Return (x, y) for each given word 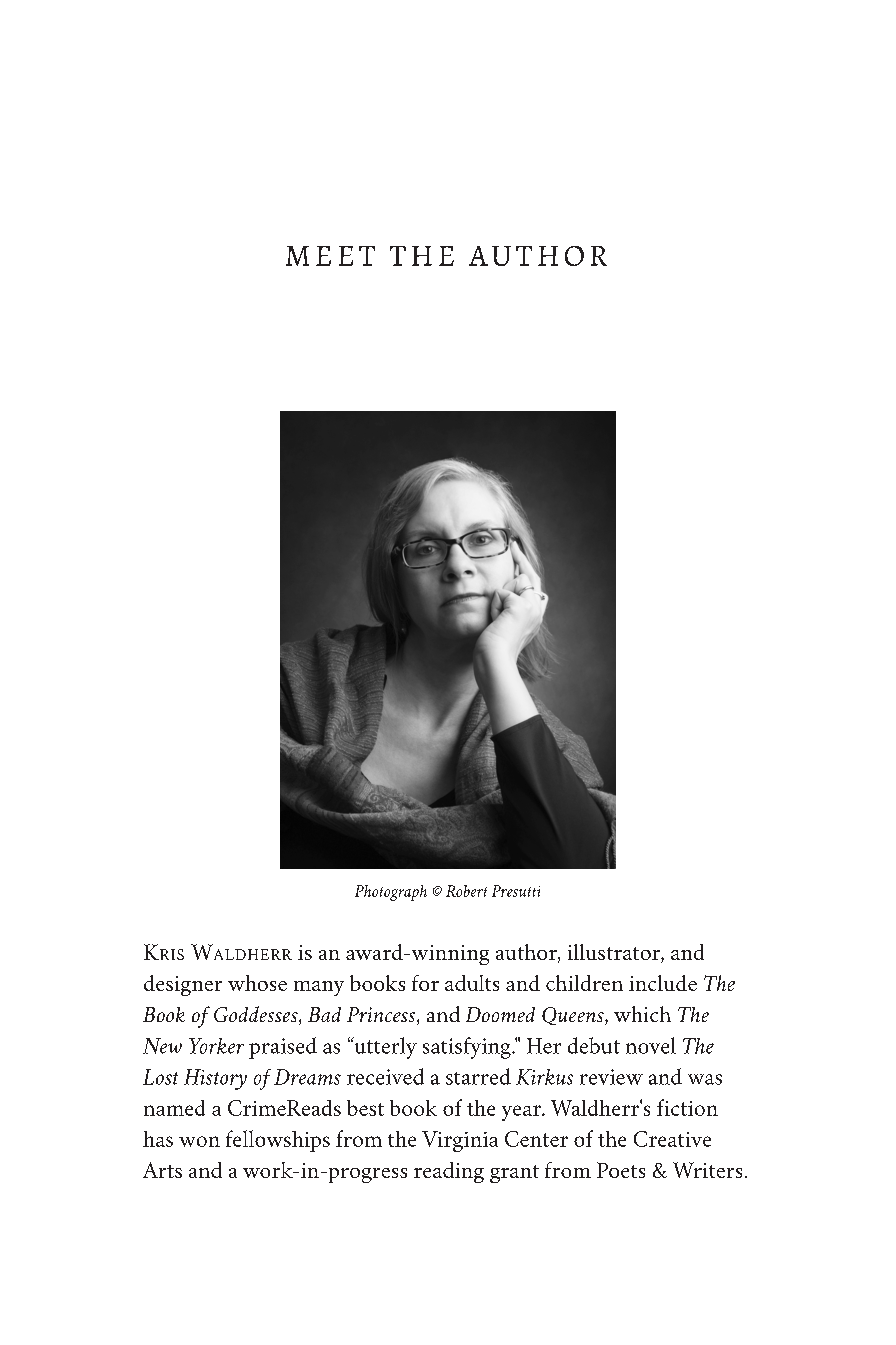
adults (472, 983)
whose (257, 983)
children (584, 983)
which (642, 1014)
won (199, 1141)
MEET (330, 256)
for (425, 983)
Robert (466, 891)
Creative (672, 1139)
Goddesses (257, 1015)
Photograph (391, 893)
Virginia (460, 1141)
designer (183, 985)
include (663, 983)
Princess (382, 1016)
